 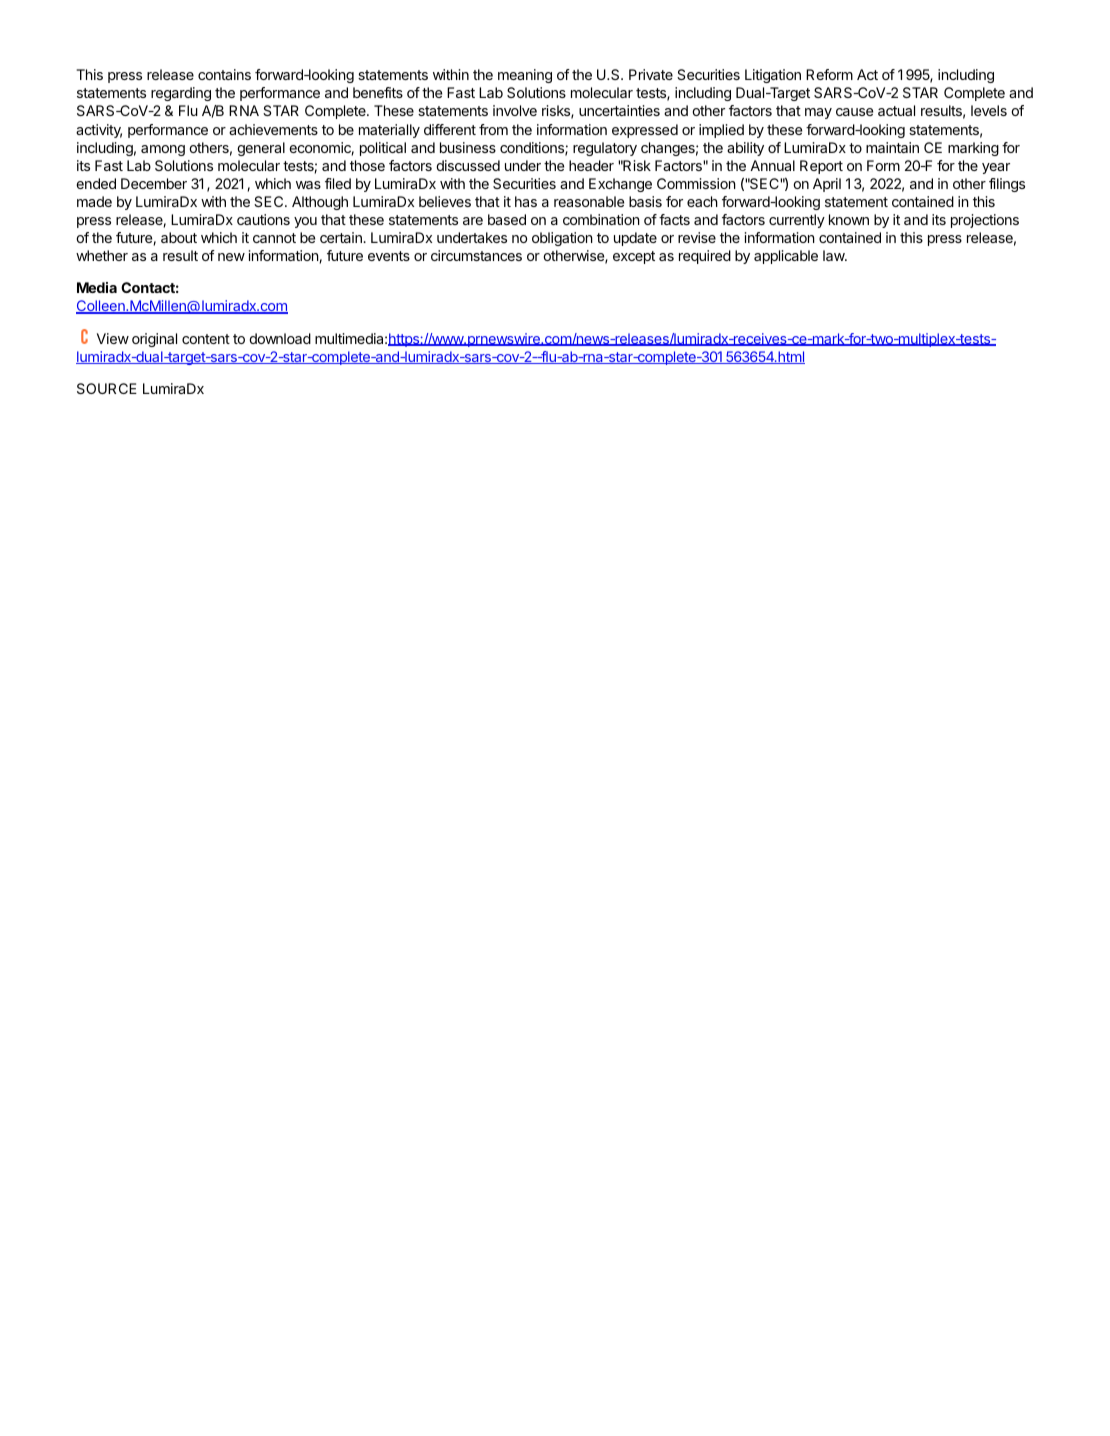 What do you see at coordinates (849, 219) in the screenshot?
I see `known` at bounding box center [849, 219].
